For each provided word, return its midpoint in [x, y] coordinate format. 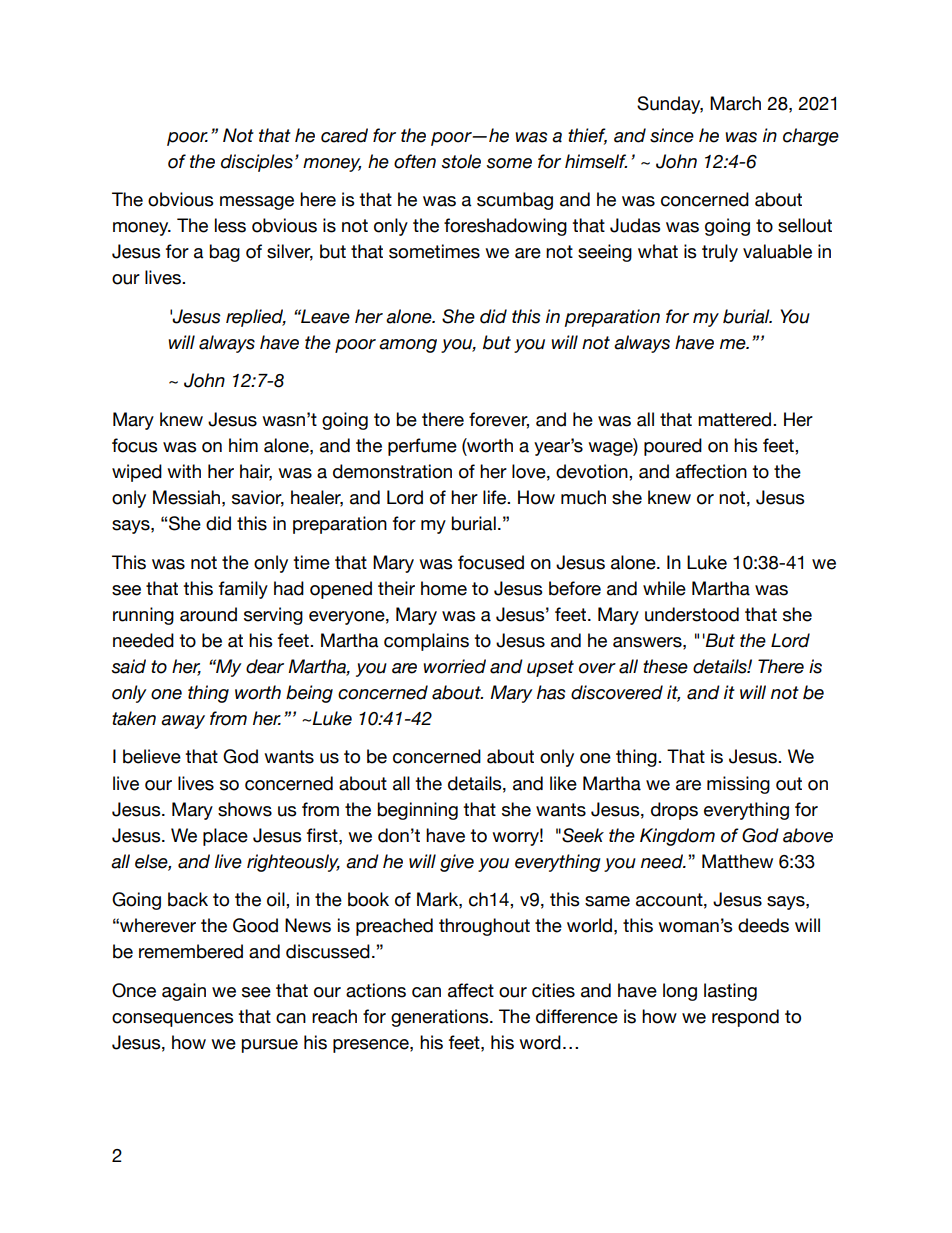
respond [745, 1018]
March [735, 103]
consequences [172, 1020]
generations [441, 1018]
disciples [257, 163]
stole [461, 161]
